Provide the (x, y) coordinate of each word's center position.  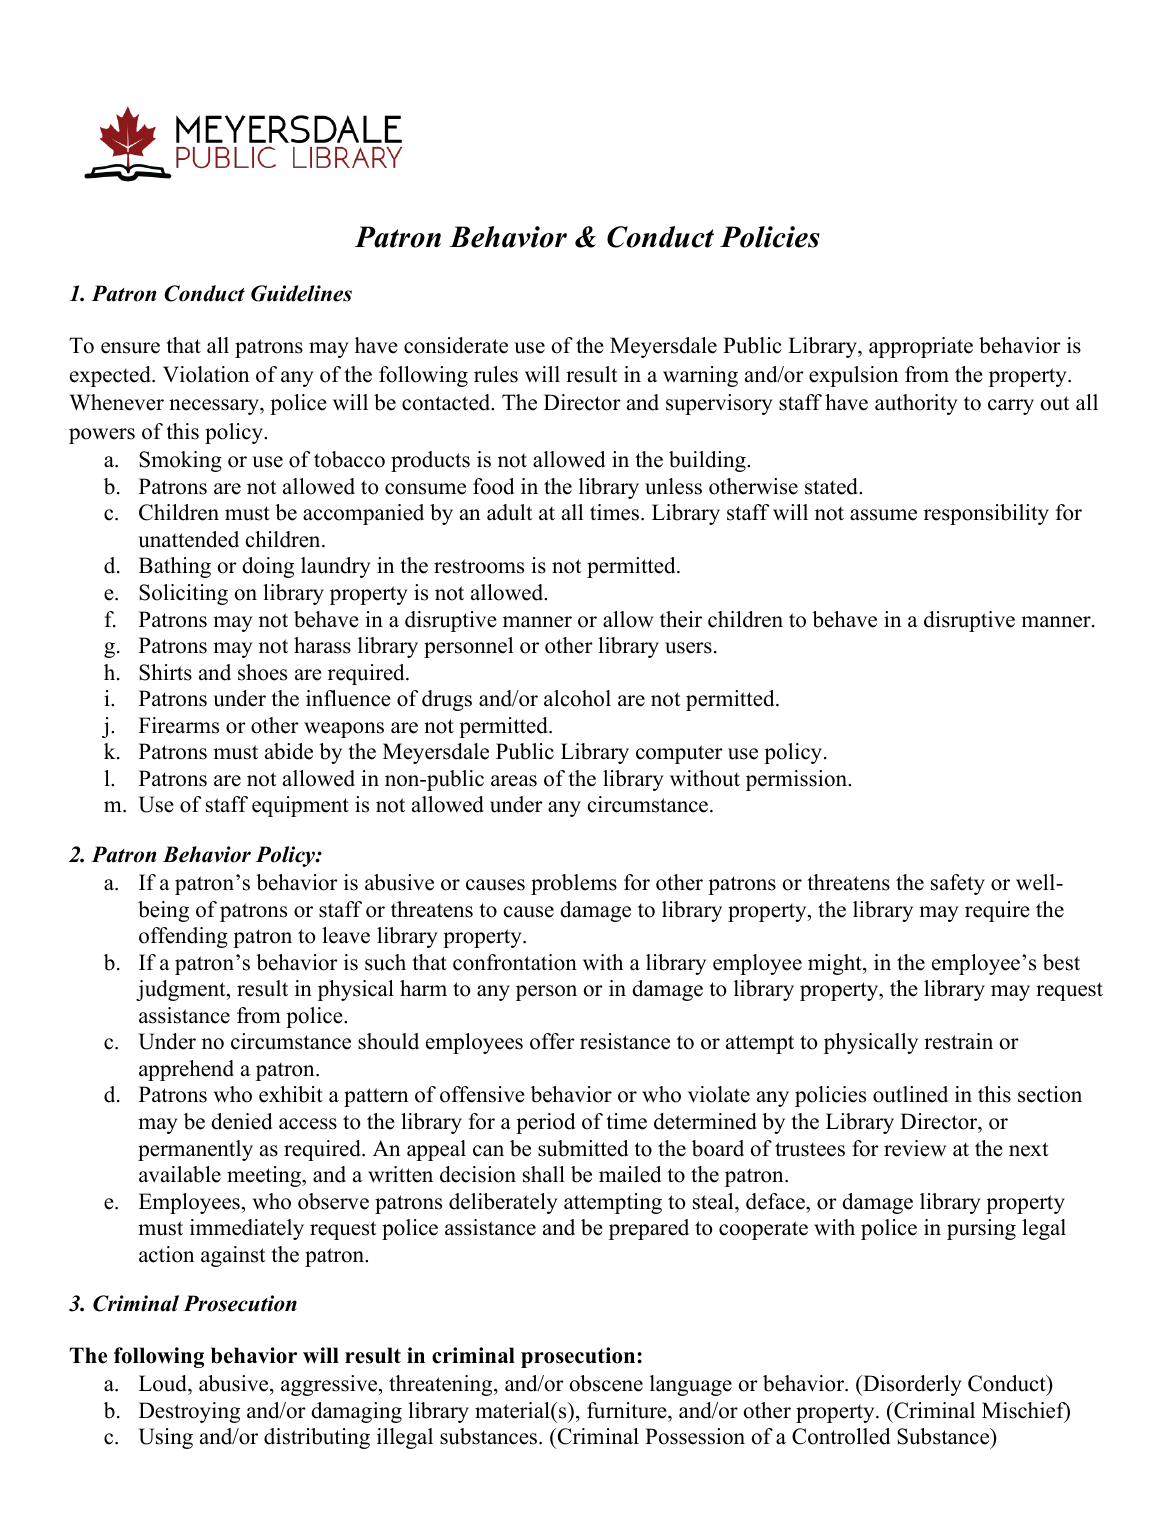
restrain (958, 1041)
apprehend (186, 1070)
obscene (606, 1383)
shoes (262, 672)
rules (496, 374)
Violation (206, 374)
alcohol (577, 698)
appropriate (921, 347)
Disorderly (911, 1385)
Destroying (189, 1412)
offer (552, 1041)
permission (798, 780)
